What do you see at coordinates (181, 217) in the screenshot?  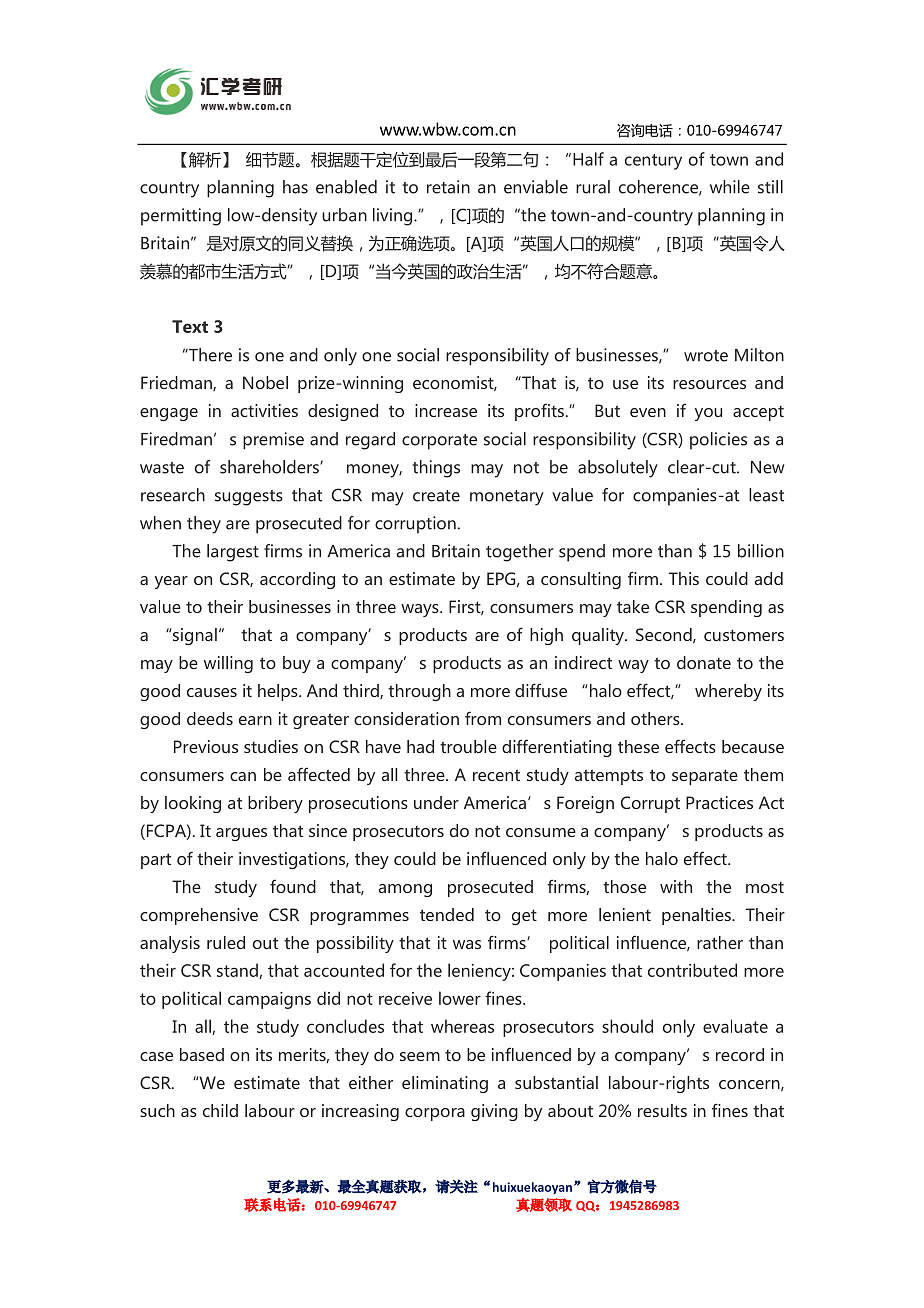 I see `permitting` at bounding box center [181, 217].
